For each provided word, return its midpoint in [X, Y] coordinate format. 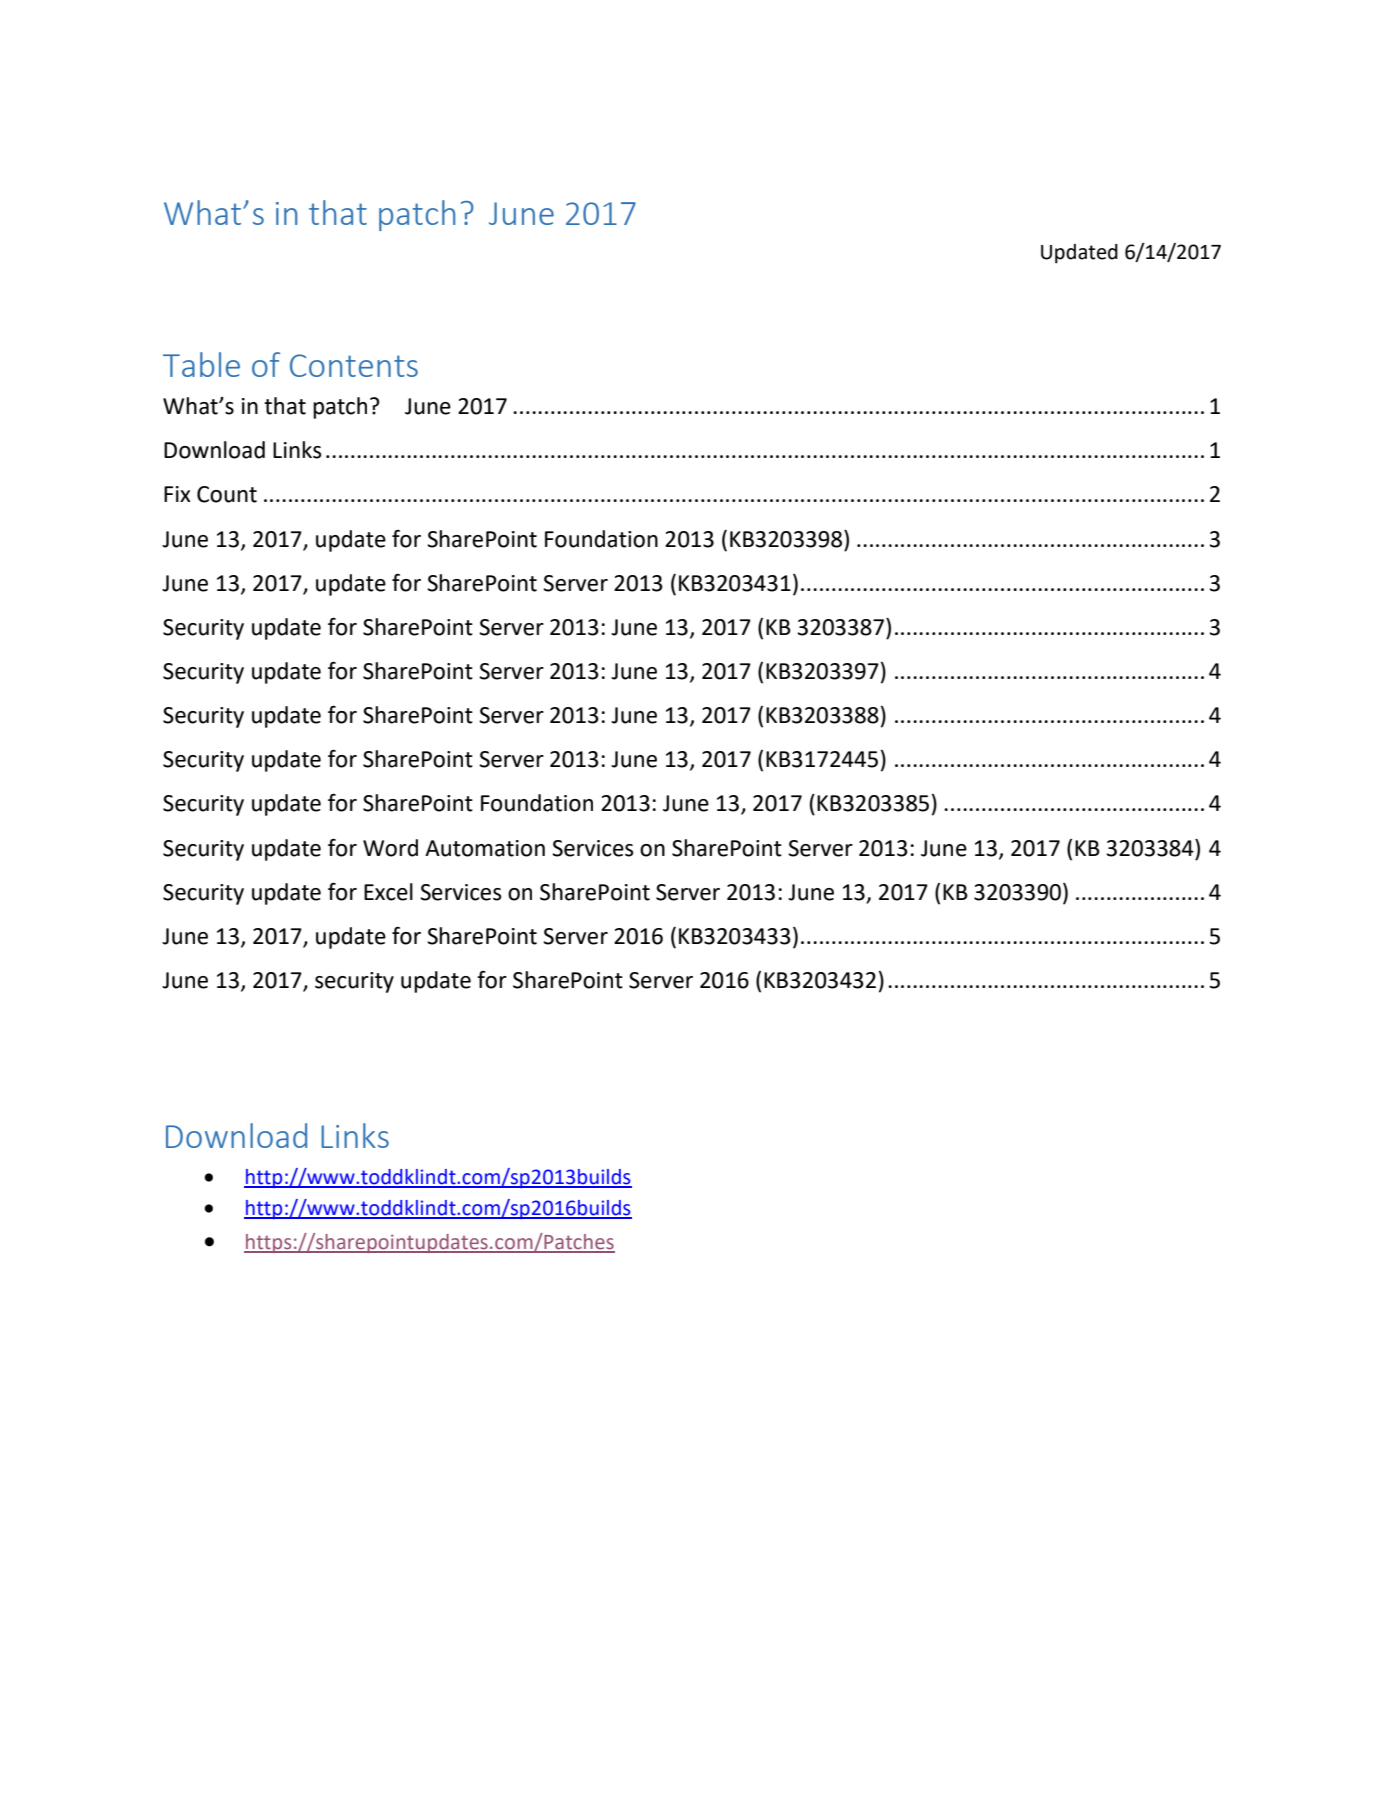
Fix [177, 494]
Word [390, 848]
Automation [485, 848]
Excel [388, 892]
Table [201, 364]
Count [227, 494]
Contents [354, 365]
